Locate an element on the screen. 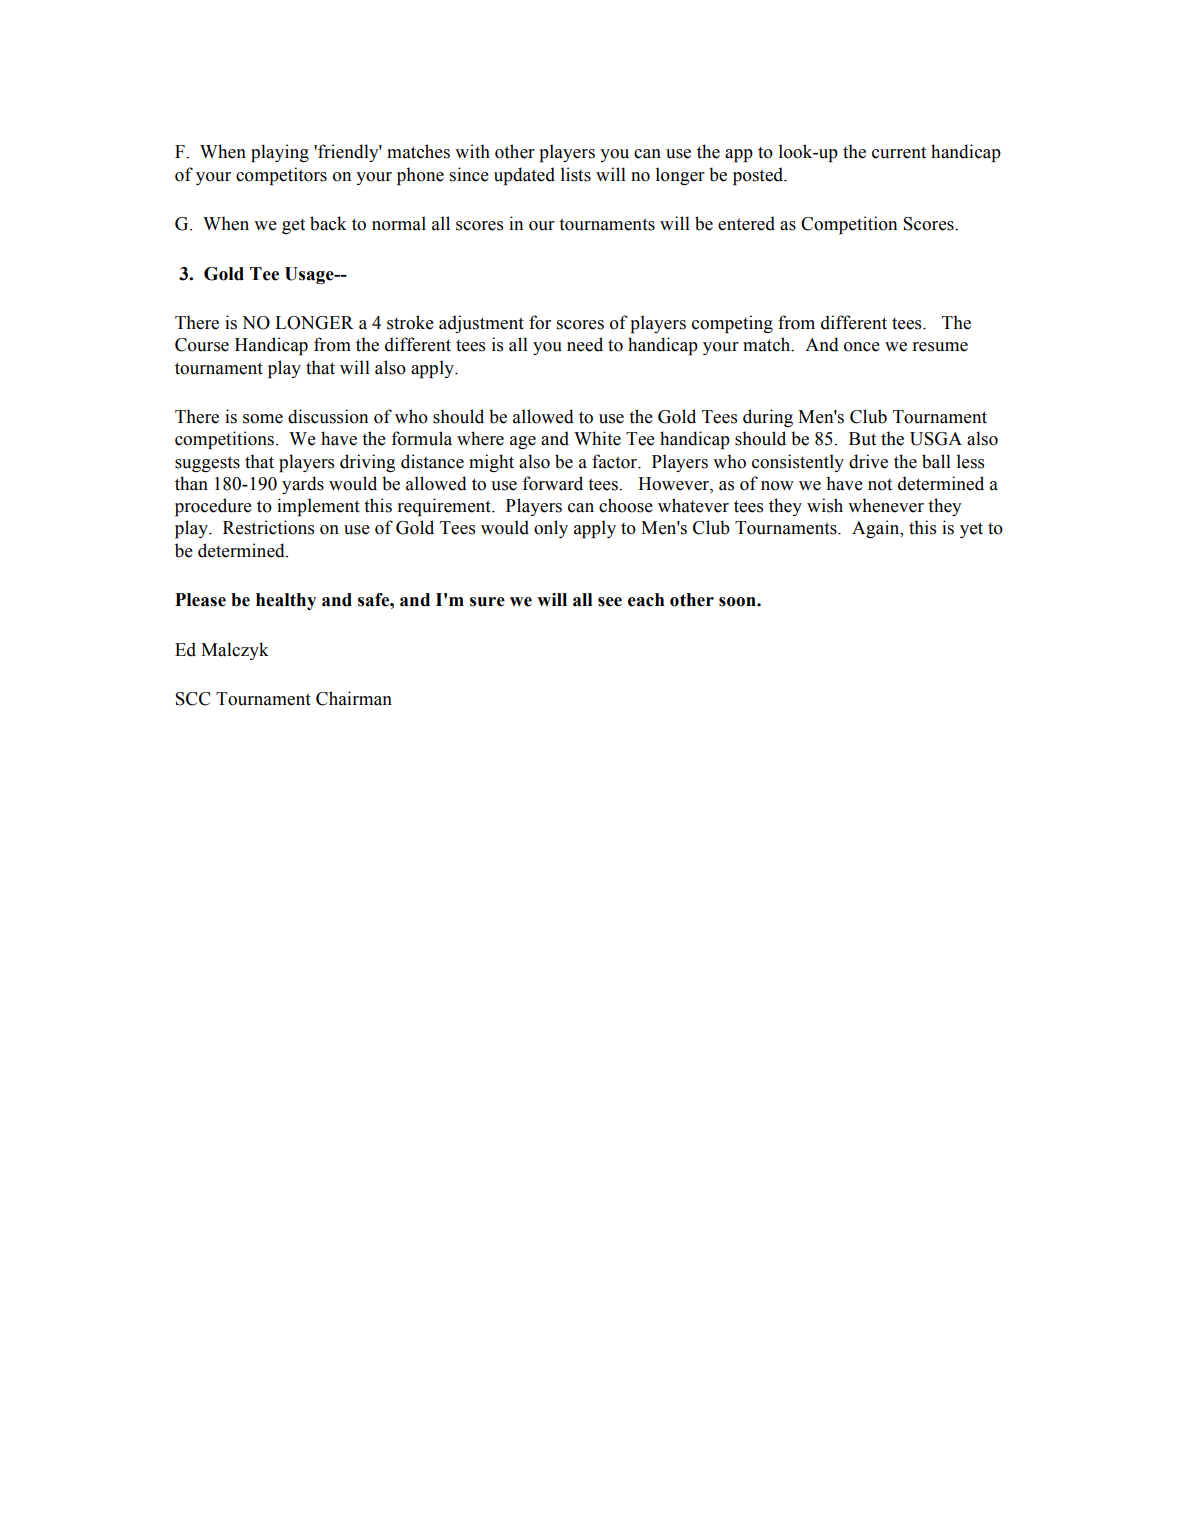 This screenshot has height=1535, width=1186. implement is located at coordinates (318, 507).
